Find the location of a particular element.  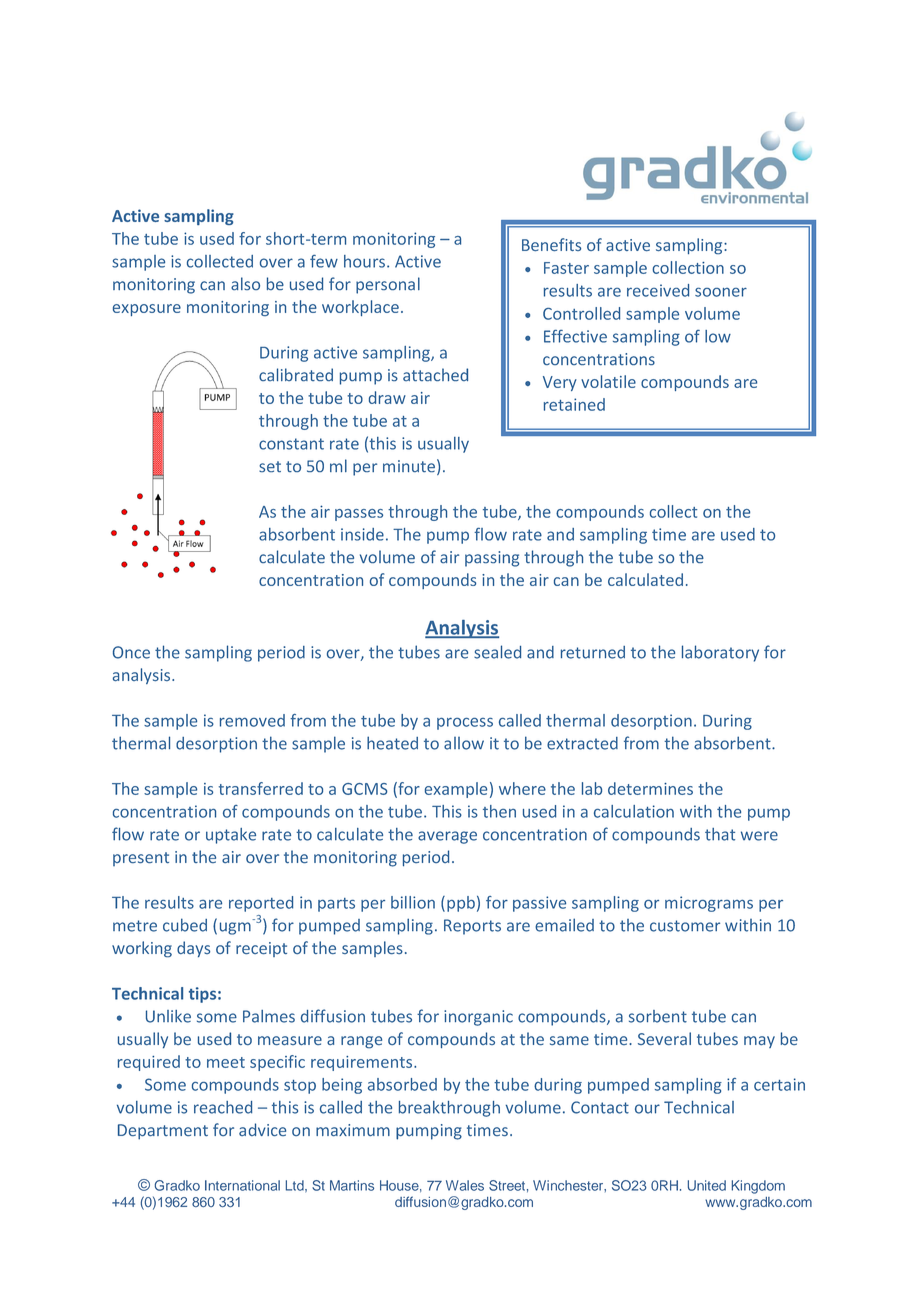

personal is located at coordinates (388, 285).
